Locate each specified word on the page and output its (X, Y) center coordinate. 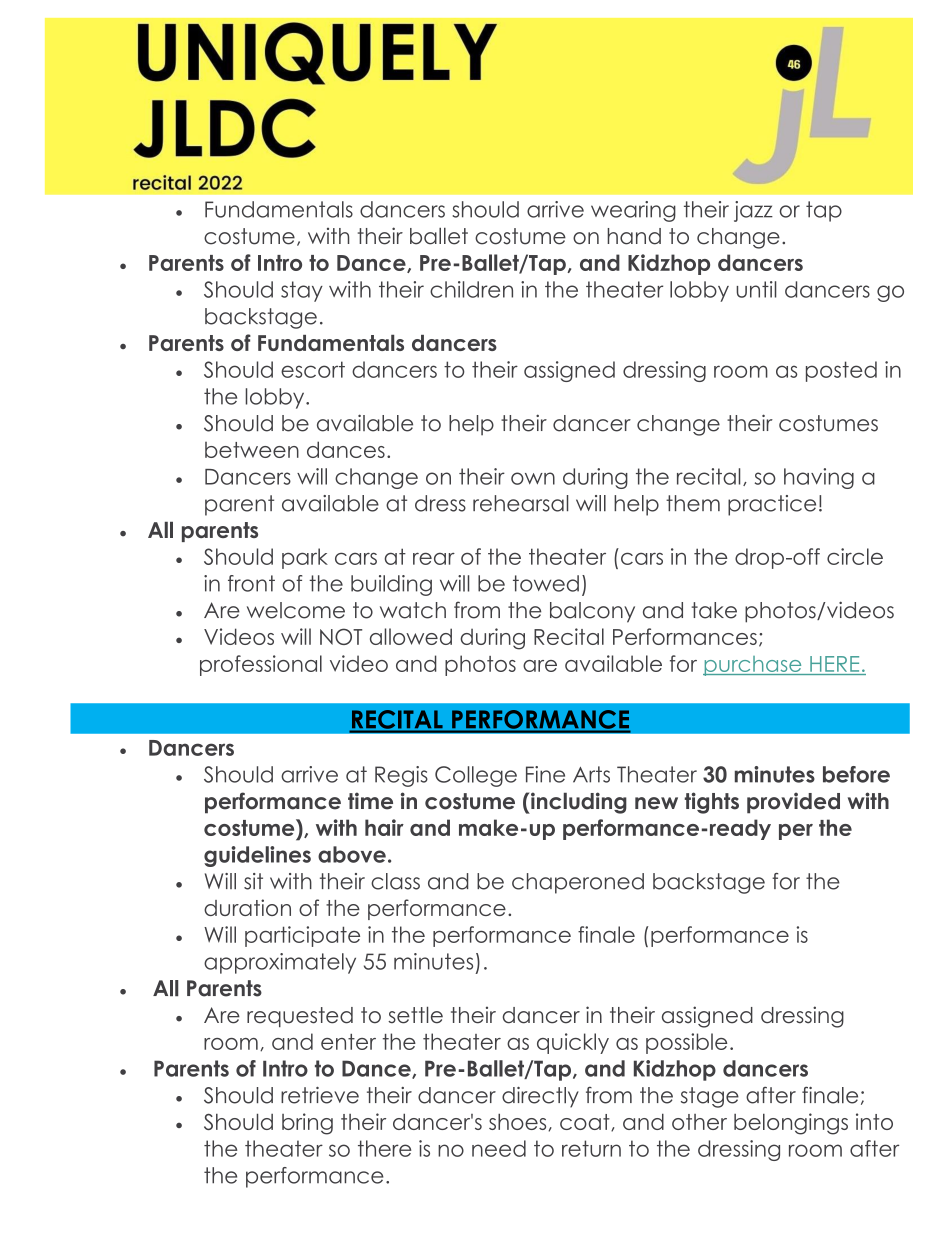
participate (302, 936)
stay (302, 291)
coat (586, 1122)
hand (634, 236)
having (819, 478)
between (252, 450)
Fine (545, 774)
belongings (791, 1124)
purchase (753, 666)
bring (307, 1124)
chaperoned (578, 883)
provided (793, 803)
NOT (341, 636)
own (533, 478)
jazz (753, 211)
